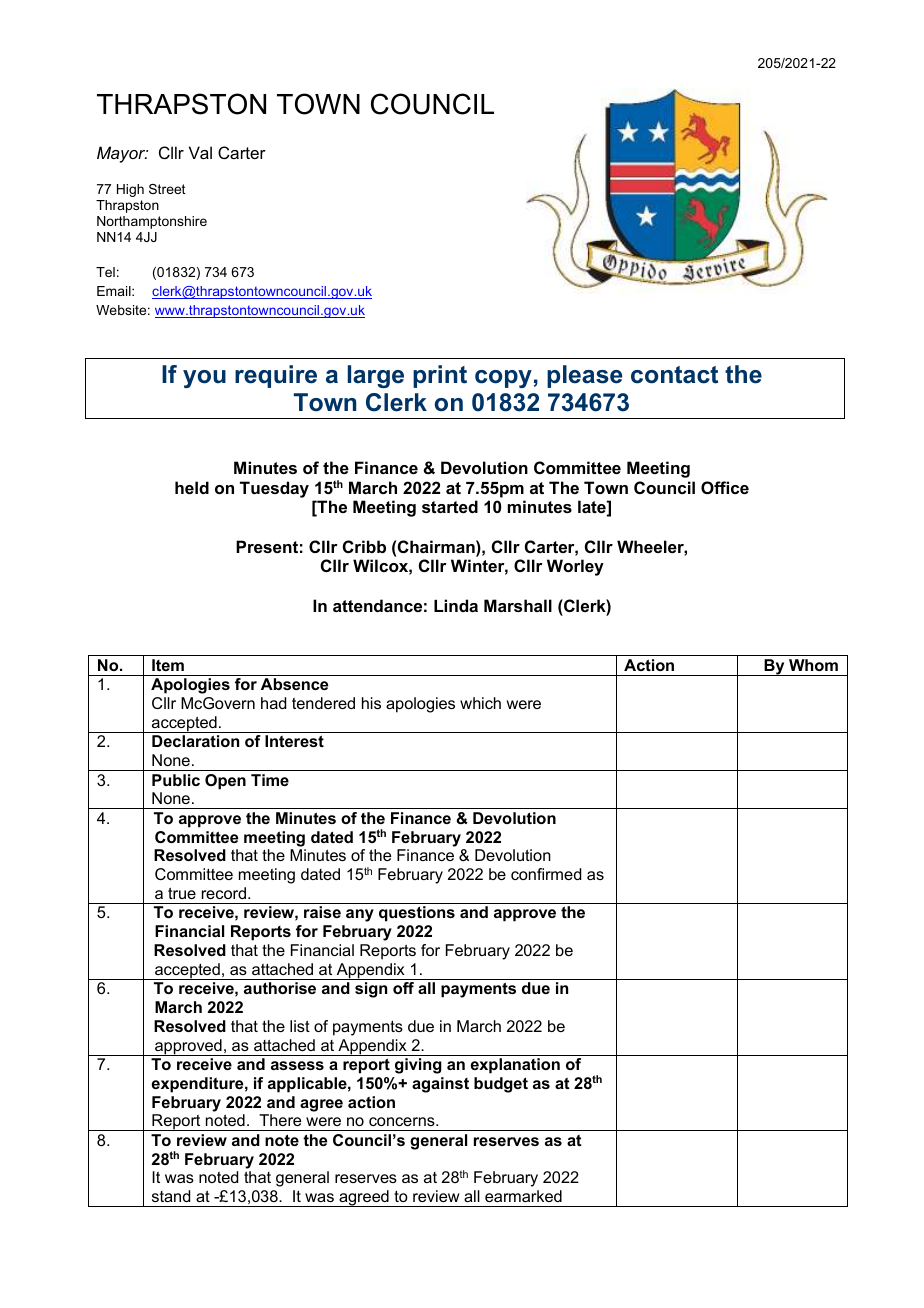 Image resolution: width=924 pixels, height=1308 pixels. I want to click on true, so click(182, 893).
